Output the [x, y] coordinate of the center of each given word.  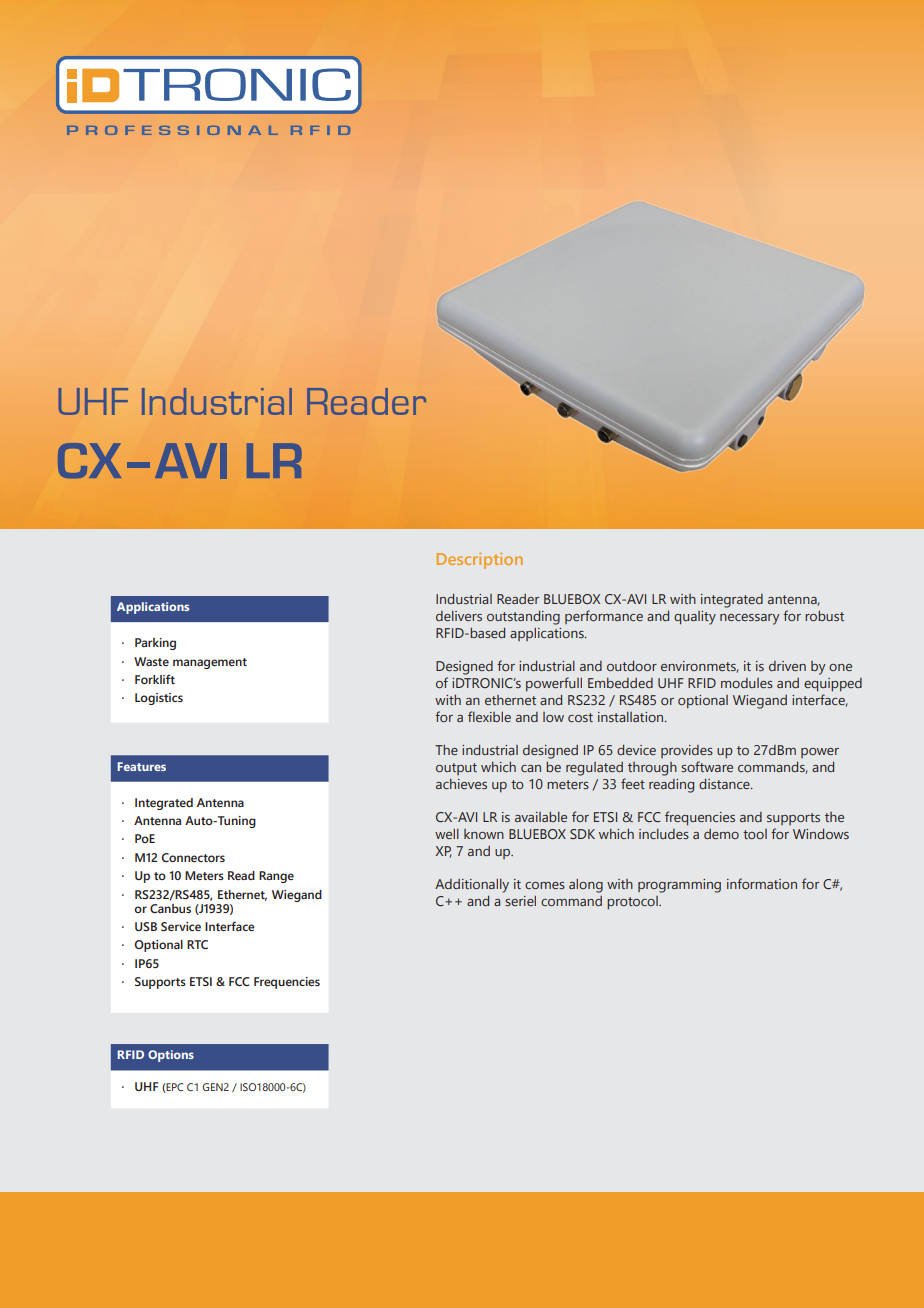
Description [480, 561]
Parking [155, 644]
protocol [633, 903]
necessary [750, 619]
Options [171, 1056]
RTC [197, 944]
